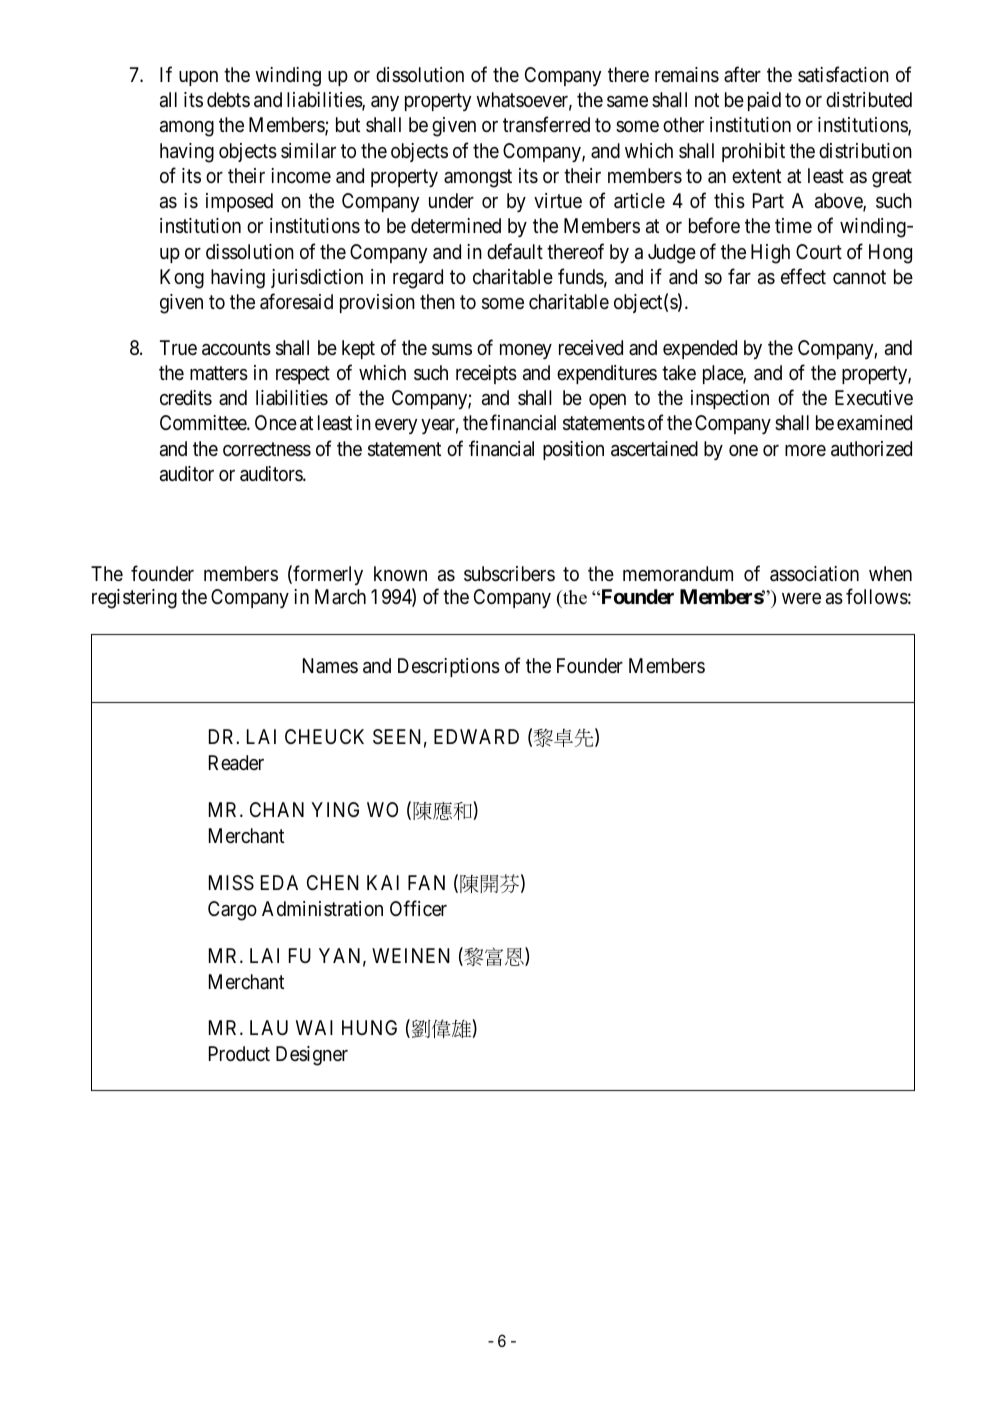  What do you see at coordinates (546, 125) in the screenshot?
I see `transferred` at bounding box center [546, 125].
